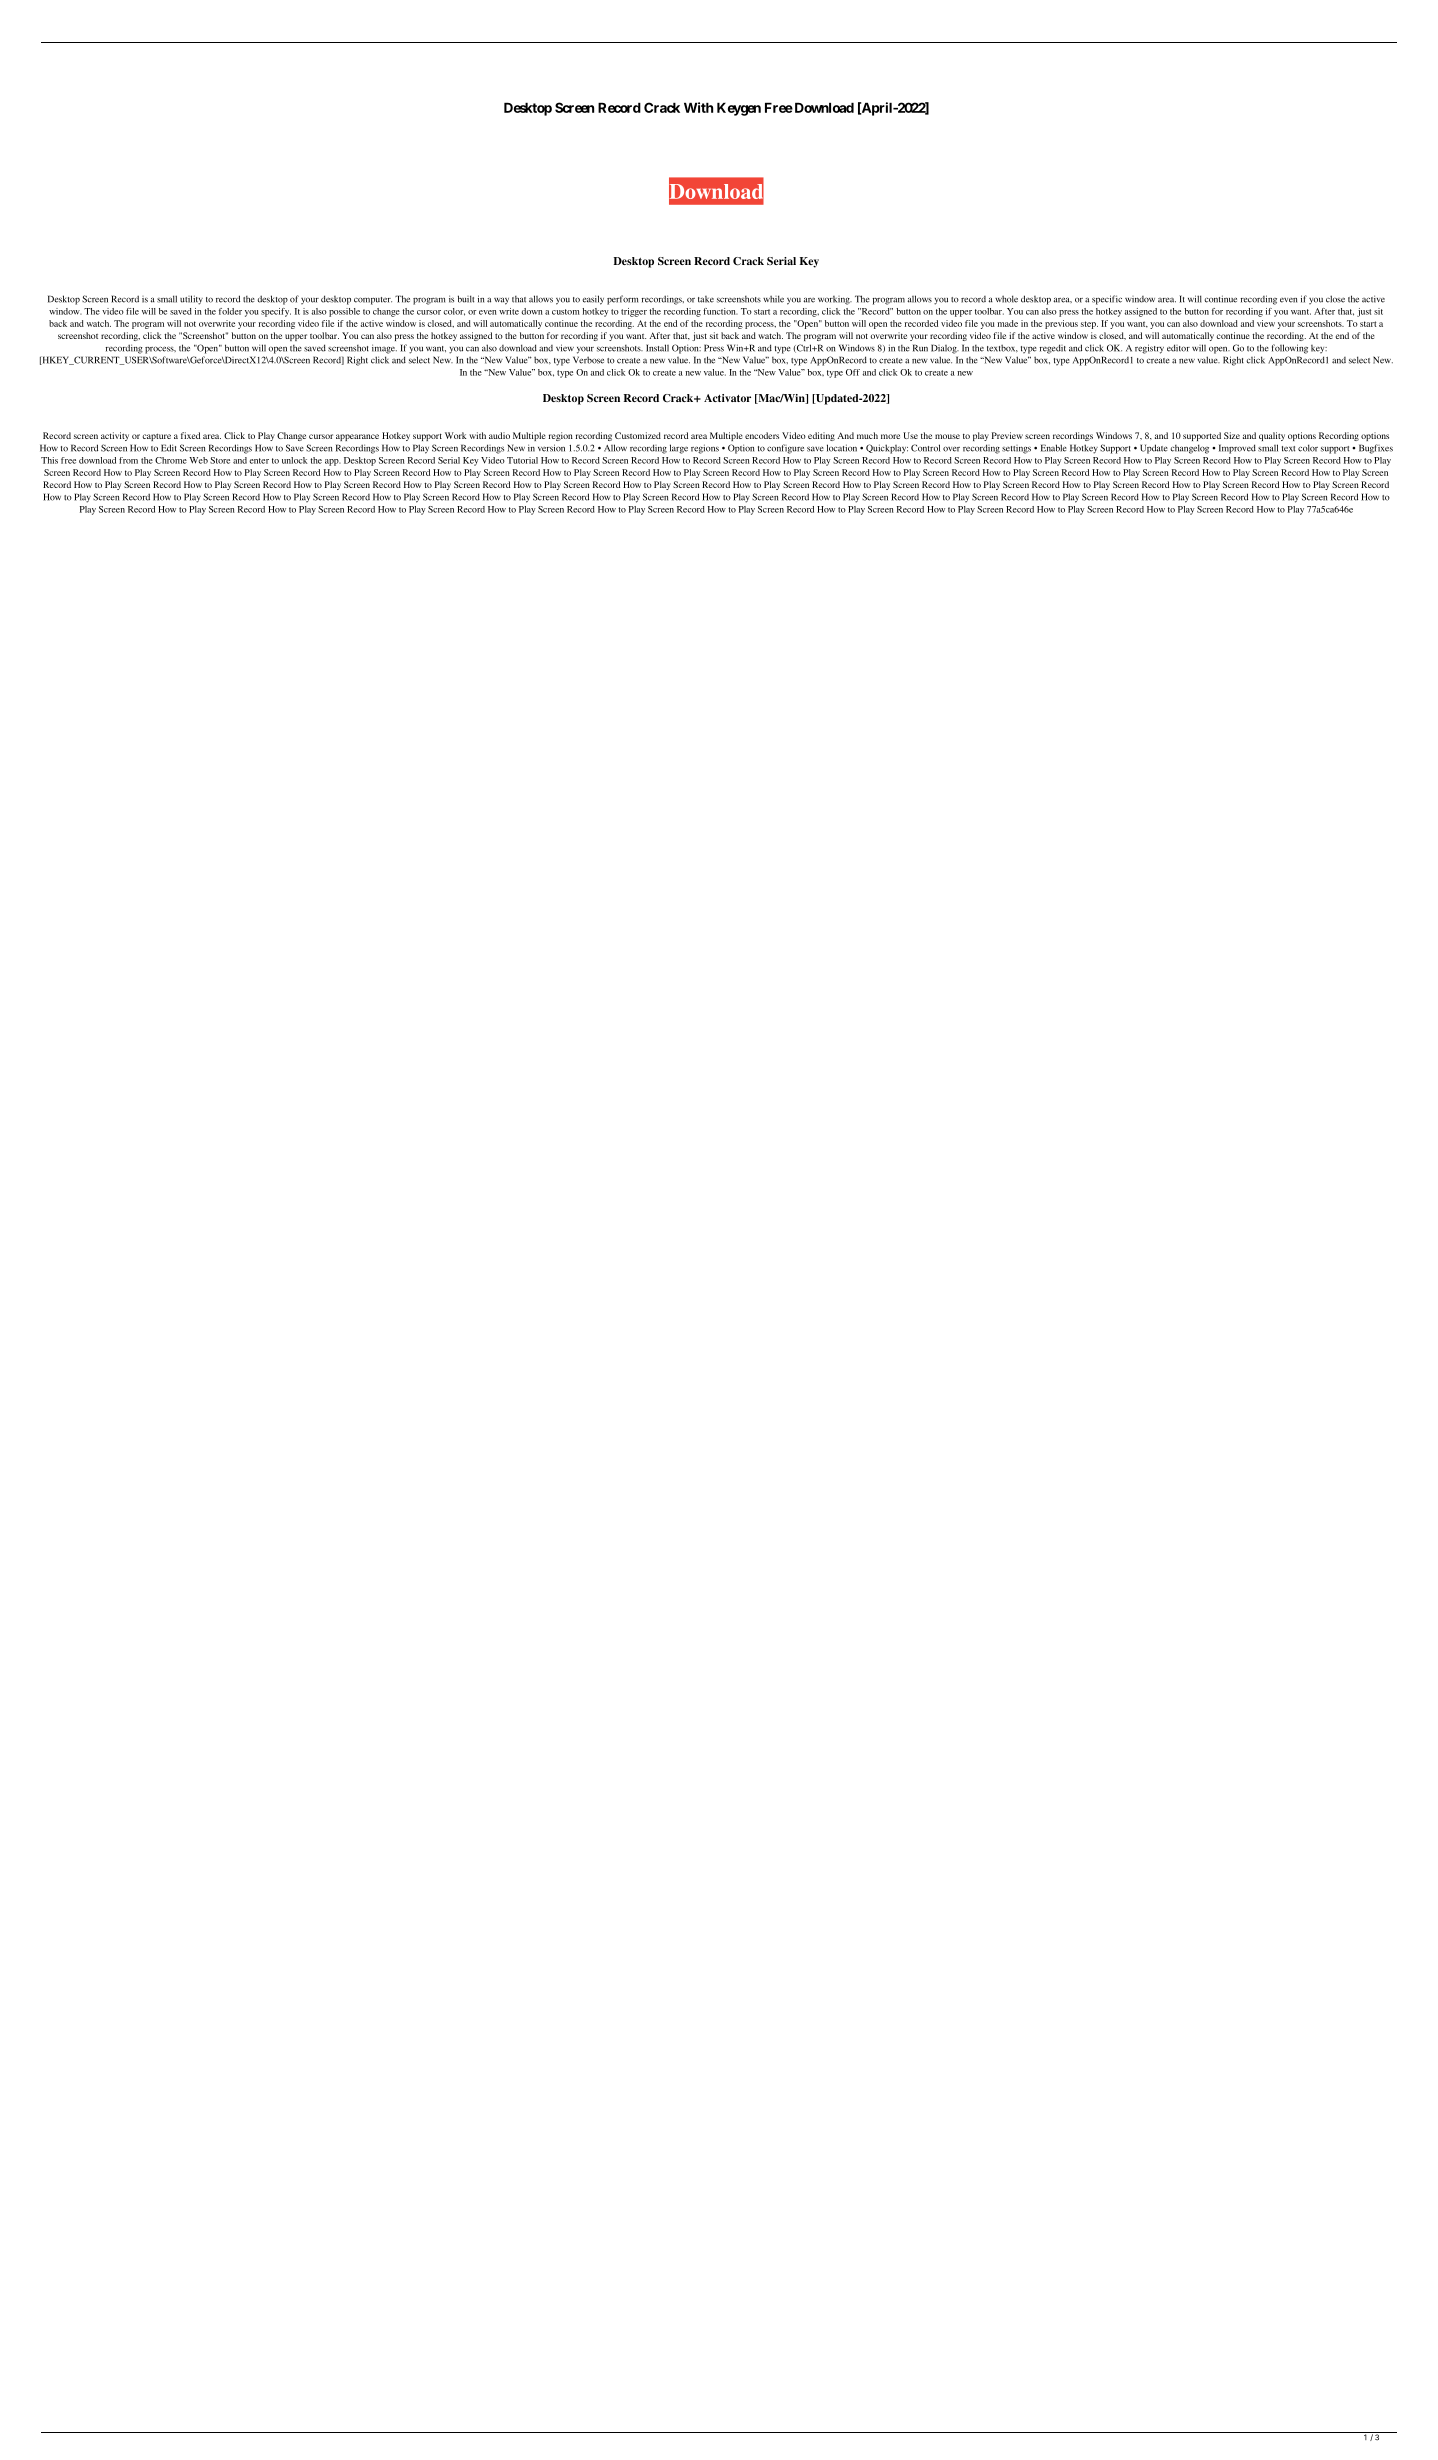  What do you see at coordinates (198, 460) in the image?
I see `Web` at bounding box center [198, 460].
